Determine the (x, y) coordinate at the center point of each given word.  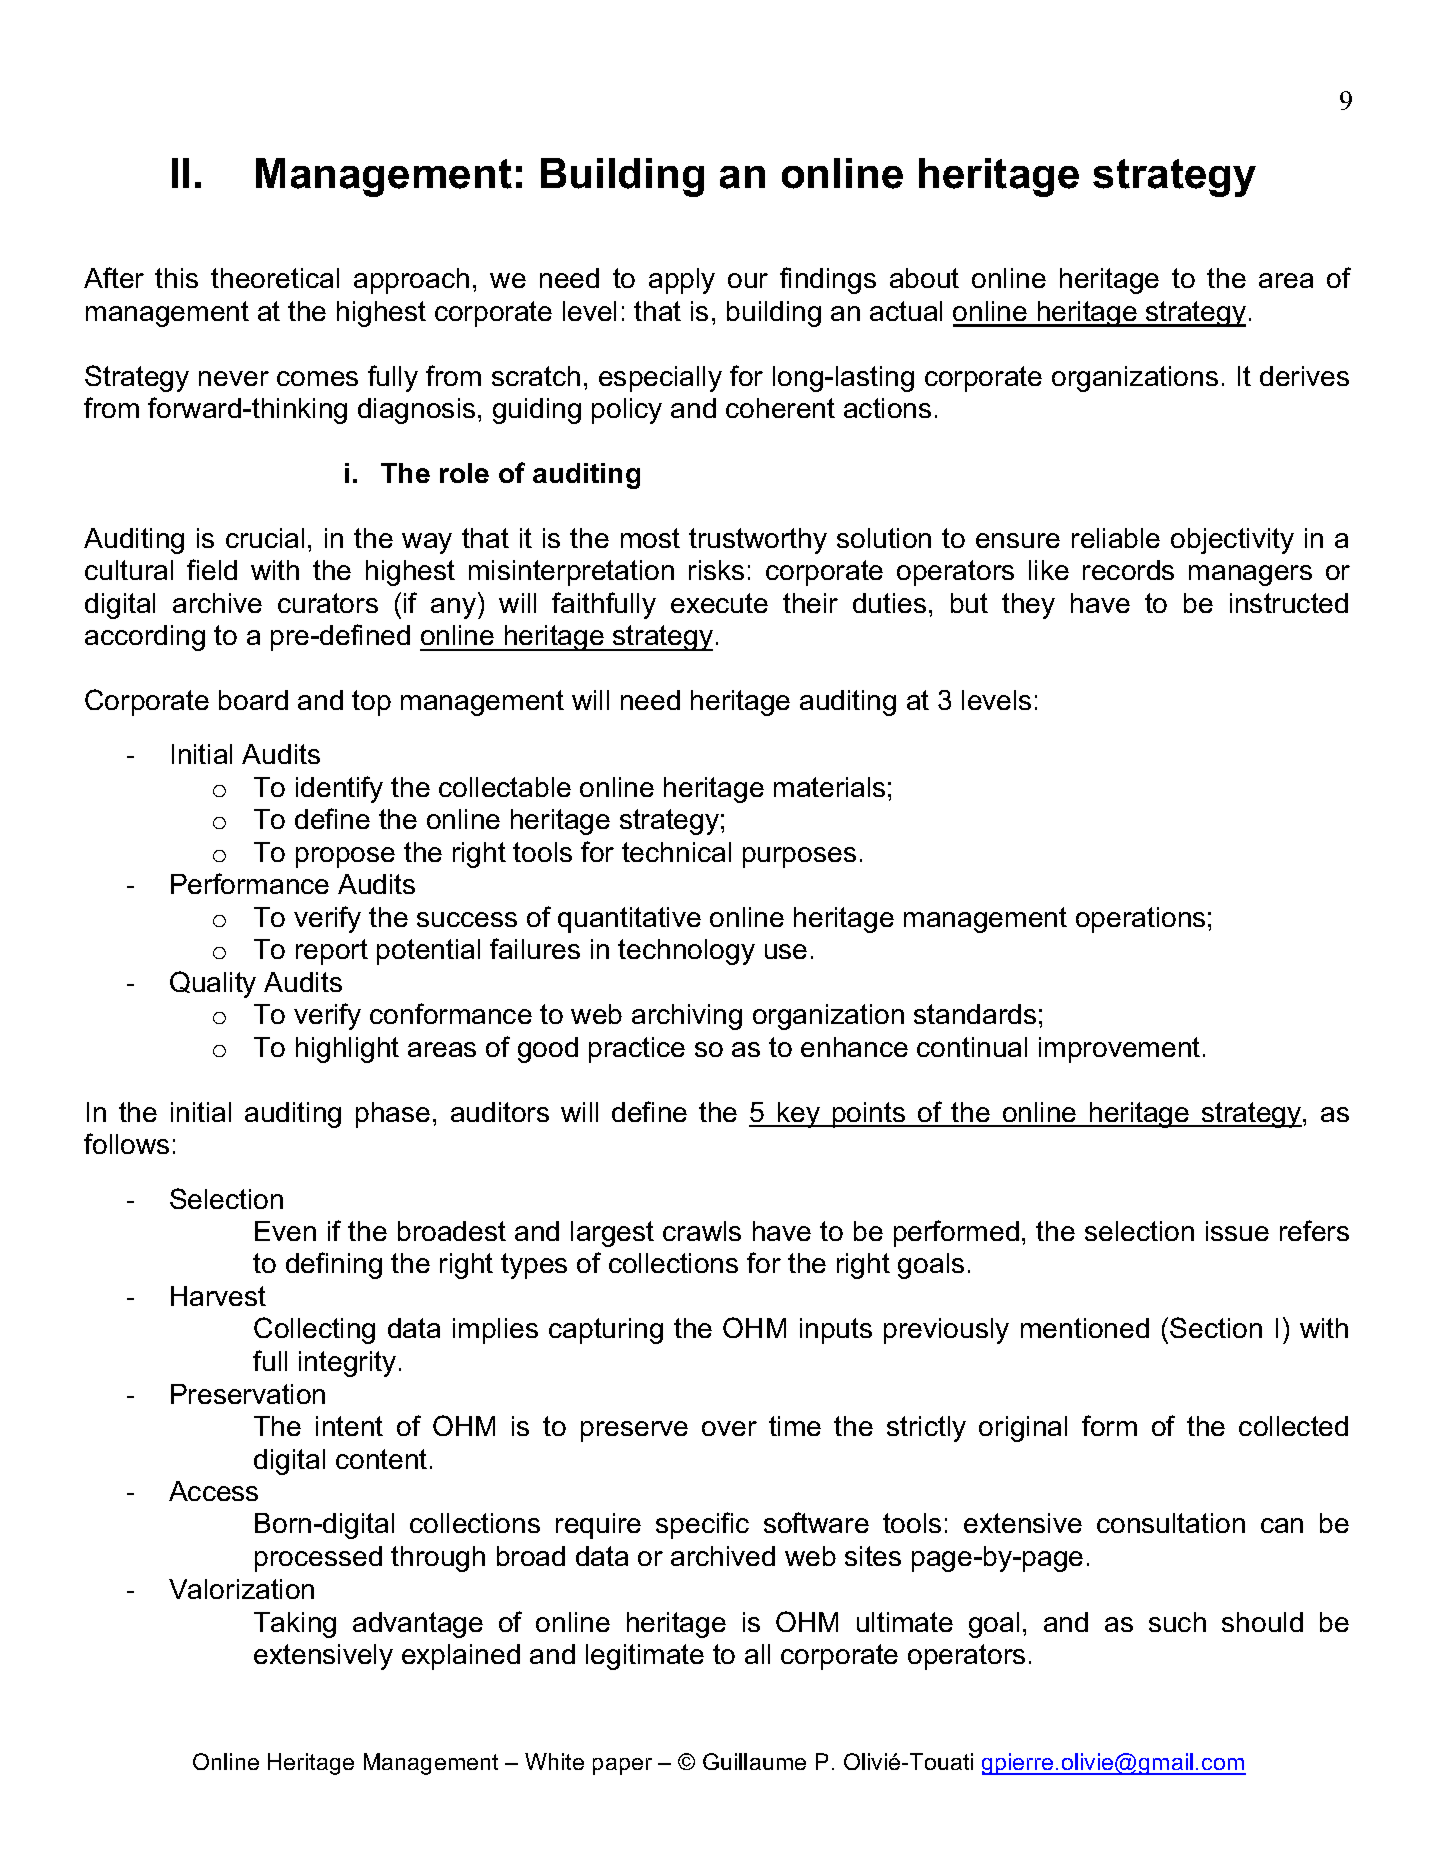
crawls (702, 1231)
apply (682, 281)
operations (1140, 920)
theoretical (275, 278)
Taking (295, 1625)
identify (339, 789)
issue (1237, 1231)
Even (285, 1231)
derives (1304, 376)
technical (676, 852)
